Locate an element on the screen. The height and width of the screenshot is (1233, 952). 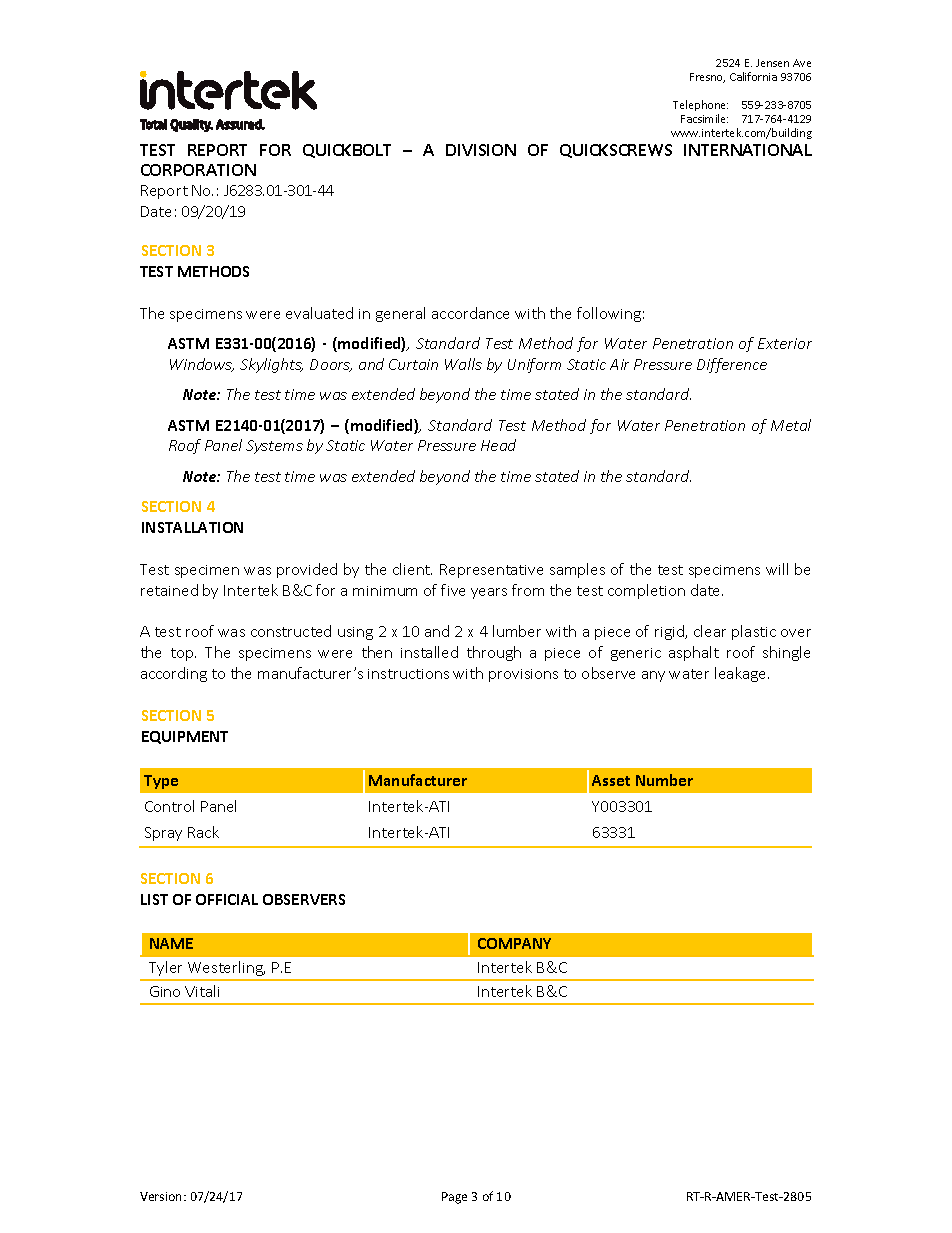
provisions is located at coordinates (523, 675).
